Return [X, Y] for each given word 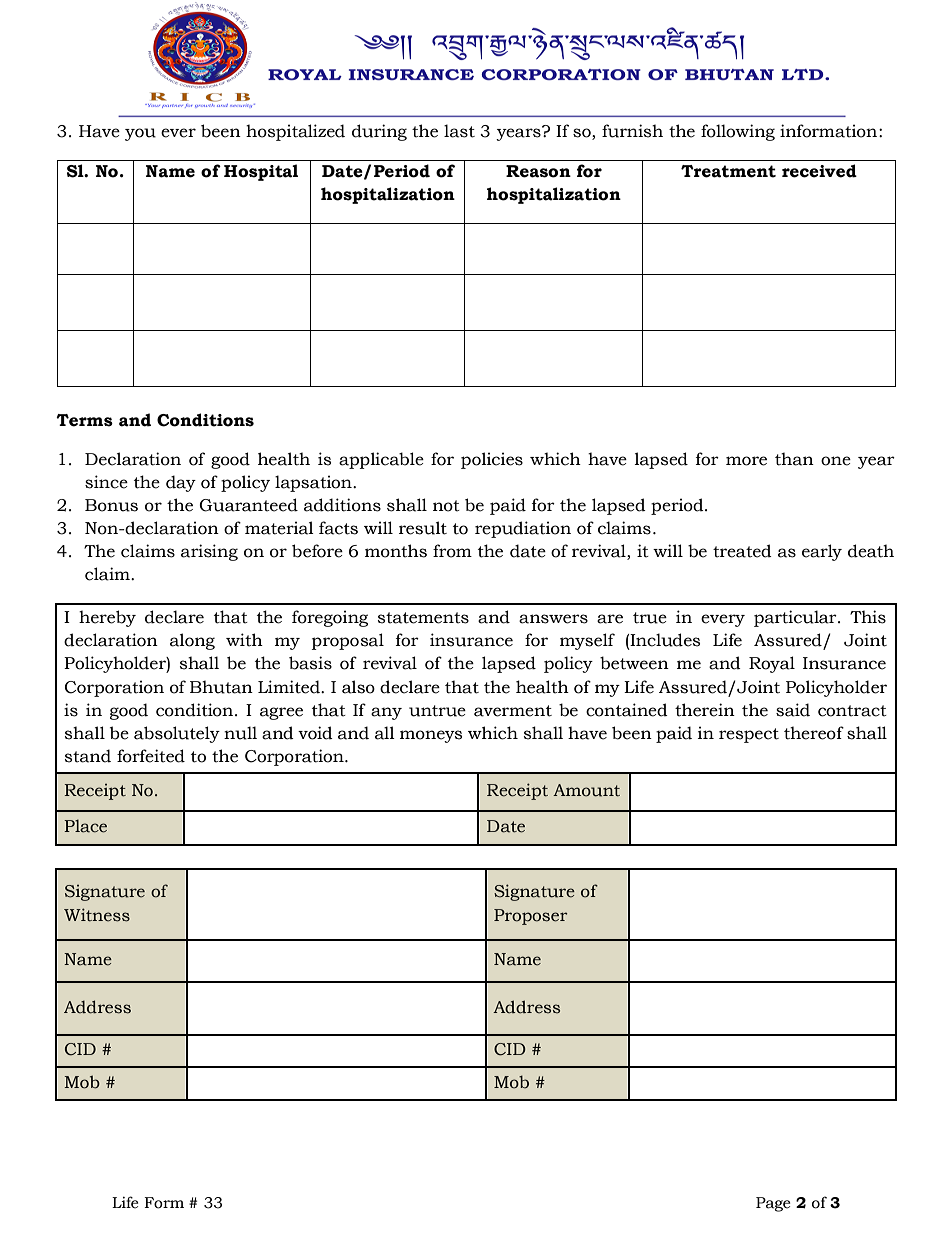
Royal [772, 664]
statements [423, 618]
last [459, 131]
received [819, 171]
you [140, 134]
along [192, 641]
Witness [97, 915]
